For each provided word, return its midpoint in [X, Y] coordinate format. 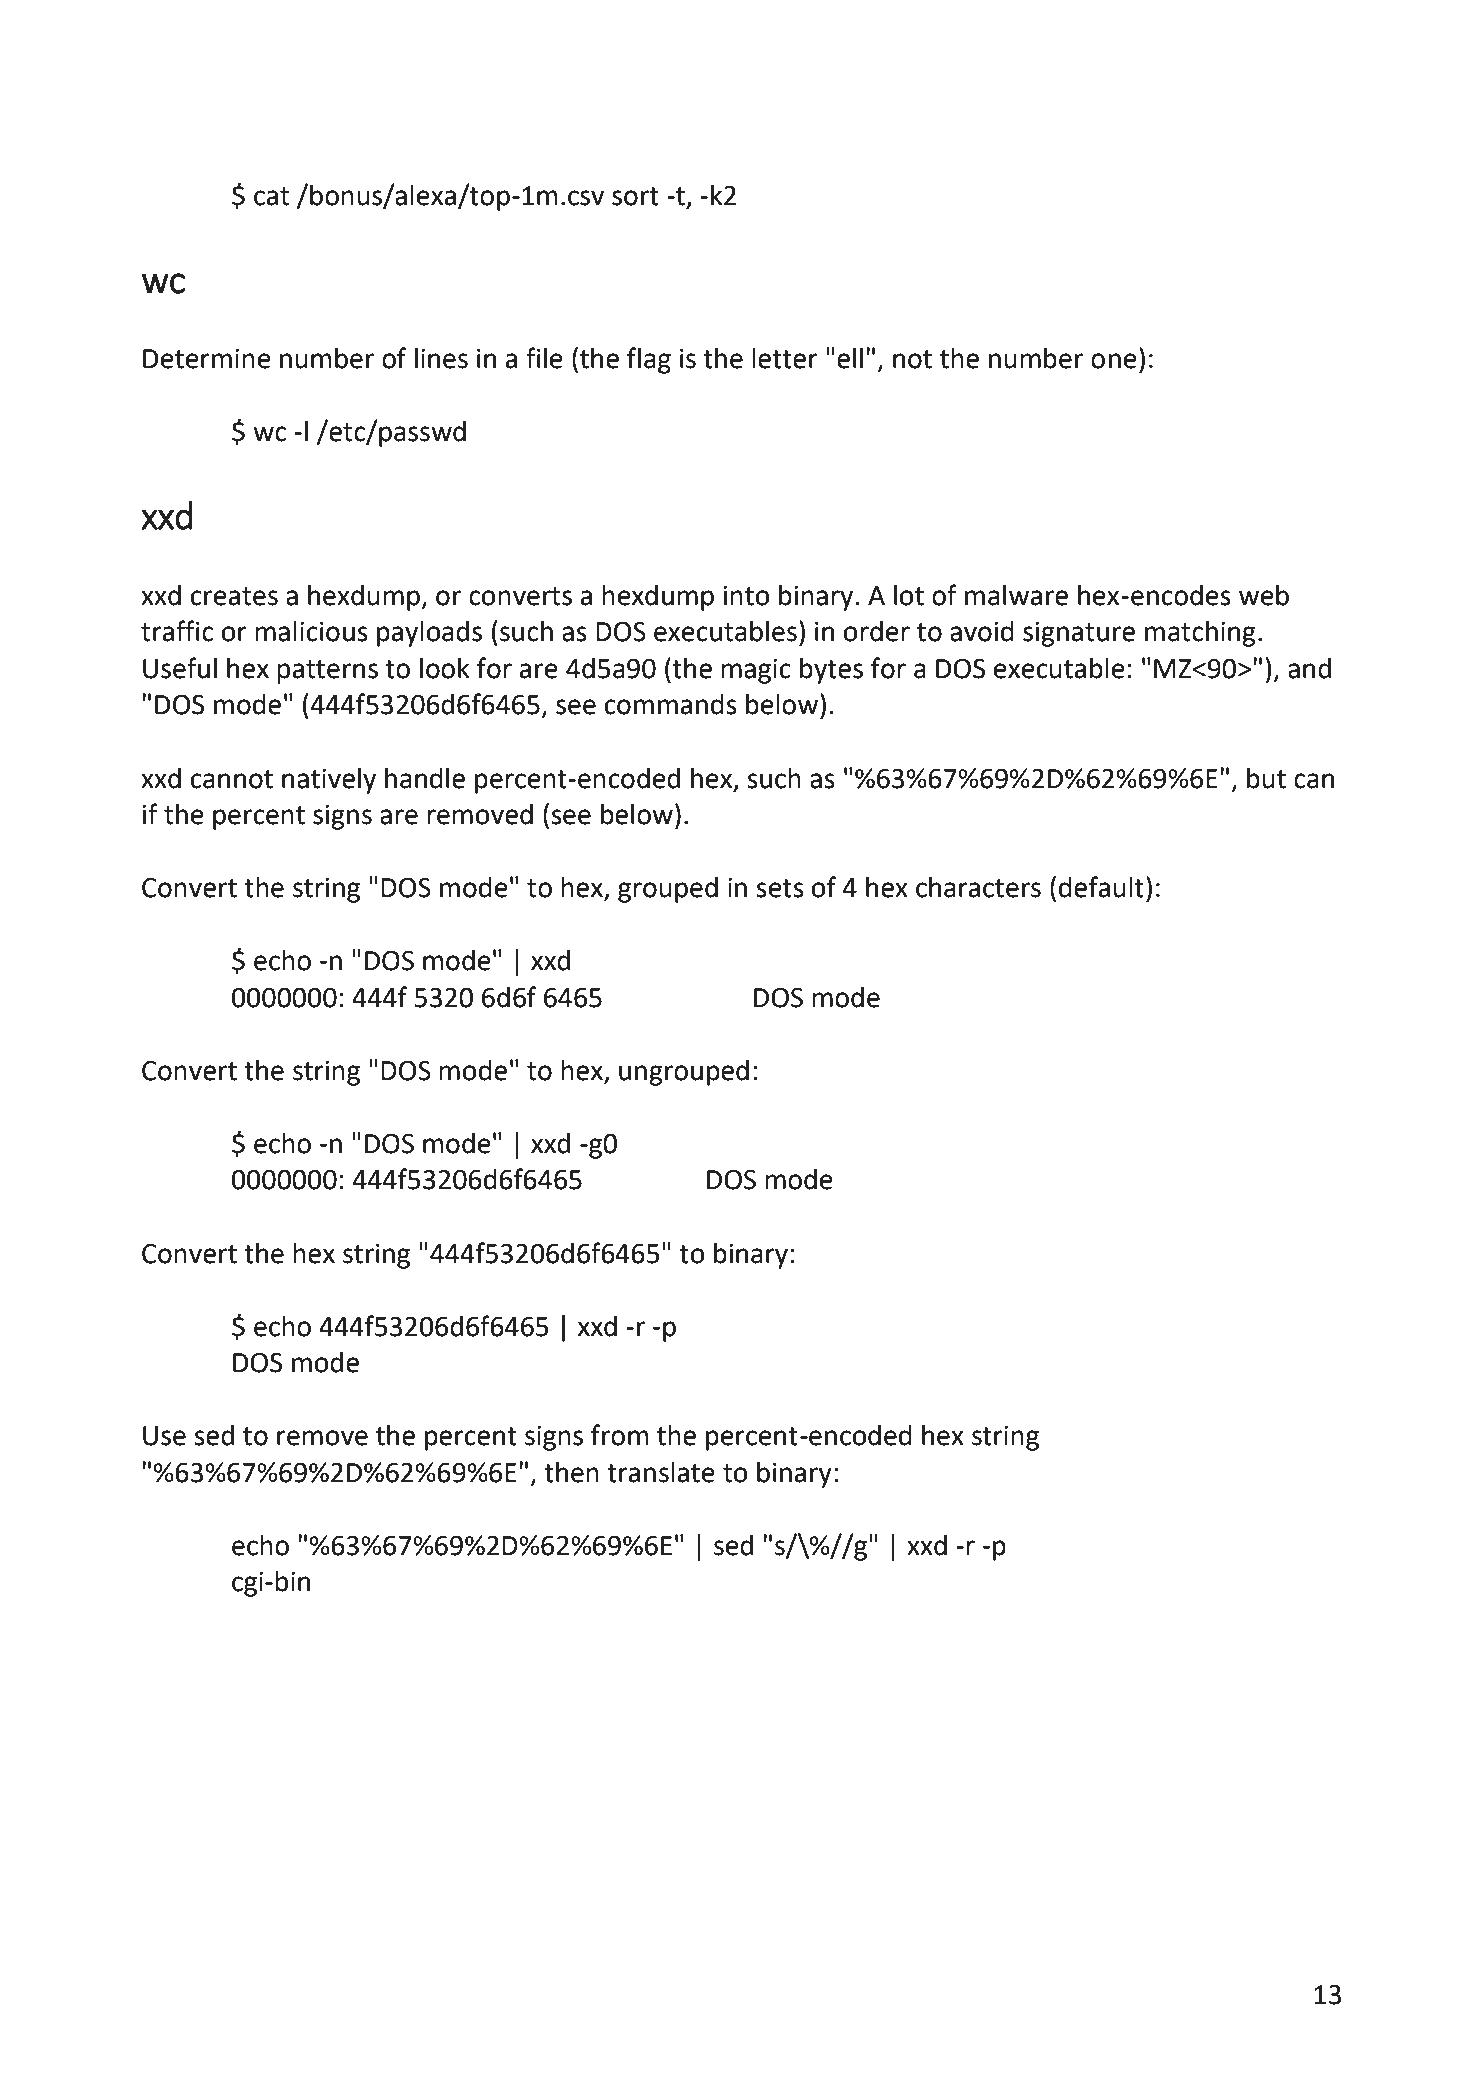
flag [649, 360]
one [1114, 361]
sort [635, 196]
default [1101, 887]
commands [671, 704]
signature [1079, 634]
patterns [327, 672]
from [620, 1435]
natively [329, 781]
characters [978, 887]
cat [271, 196]
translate [661, 1472]
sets [780, 888]
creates [234, 596]
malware [1016, 595]
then [571, 1472]
